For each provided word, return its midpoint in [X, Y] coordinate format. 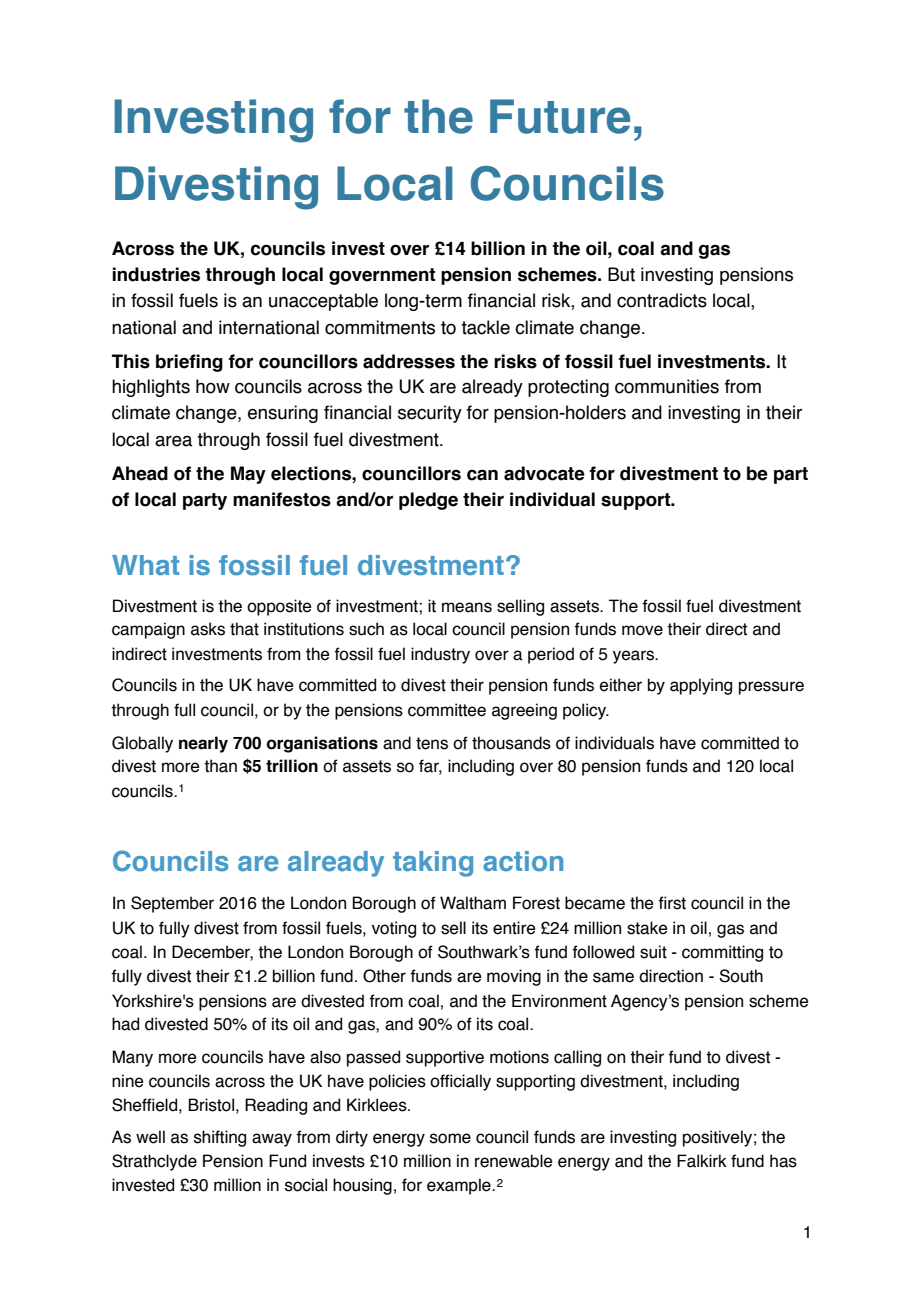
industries [156, 274]
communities [667, 386]
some [450, 1138]
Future [560, 116]
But [621, 274]
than [220, 766]
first [672, 903]
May [248, 475]
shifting [220, 1138]
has [783, 1161]
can [482, 475]
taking [433, 864]
